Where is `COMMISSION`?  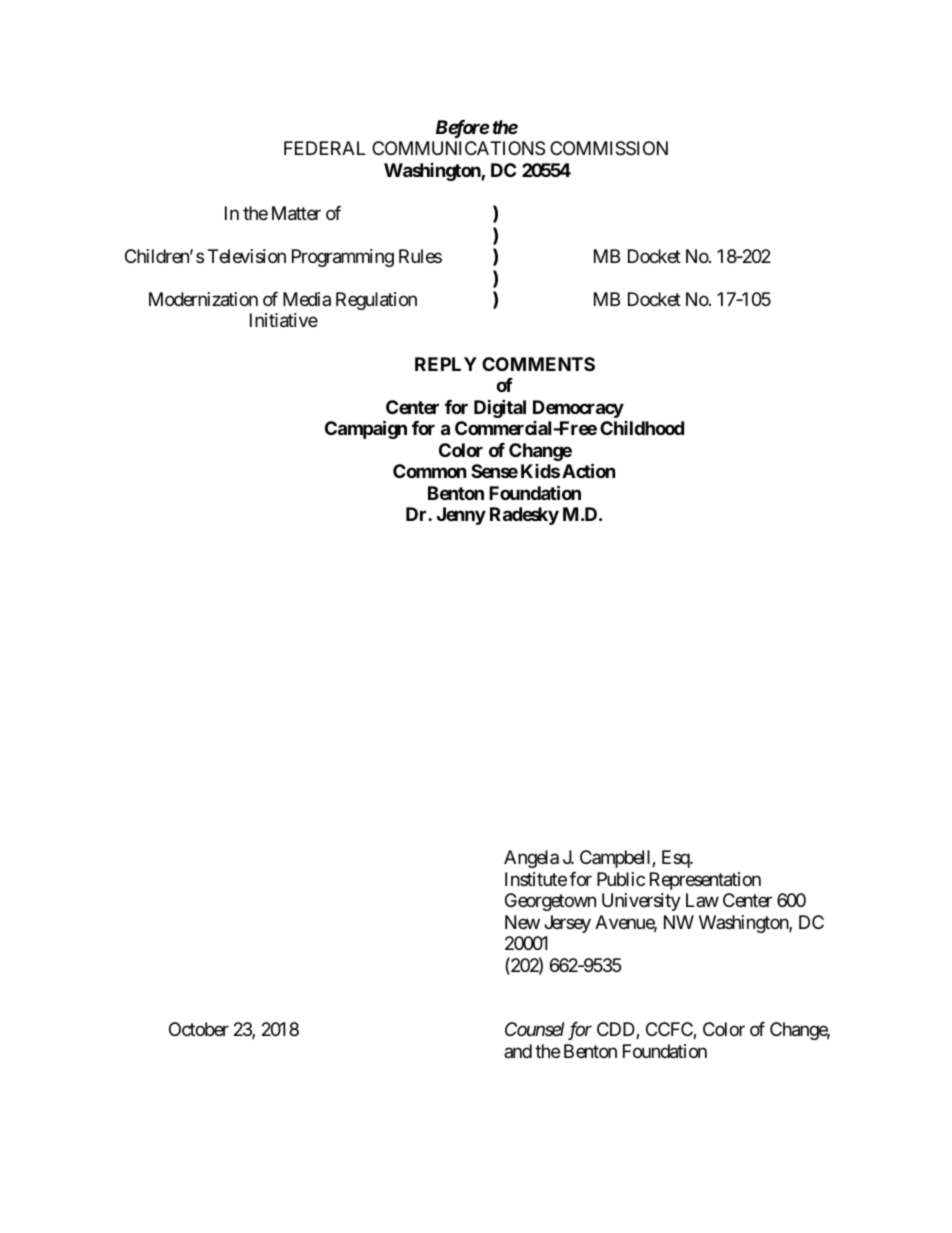
COMMISSION is located at coordinates (609, 148).
